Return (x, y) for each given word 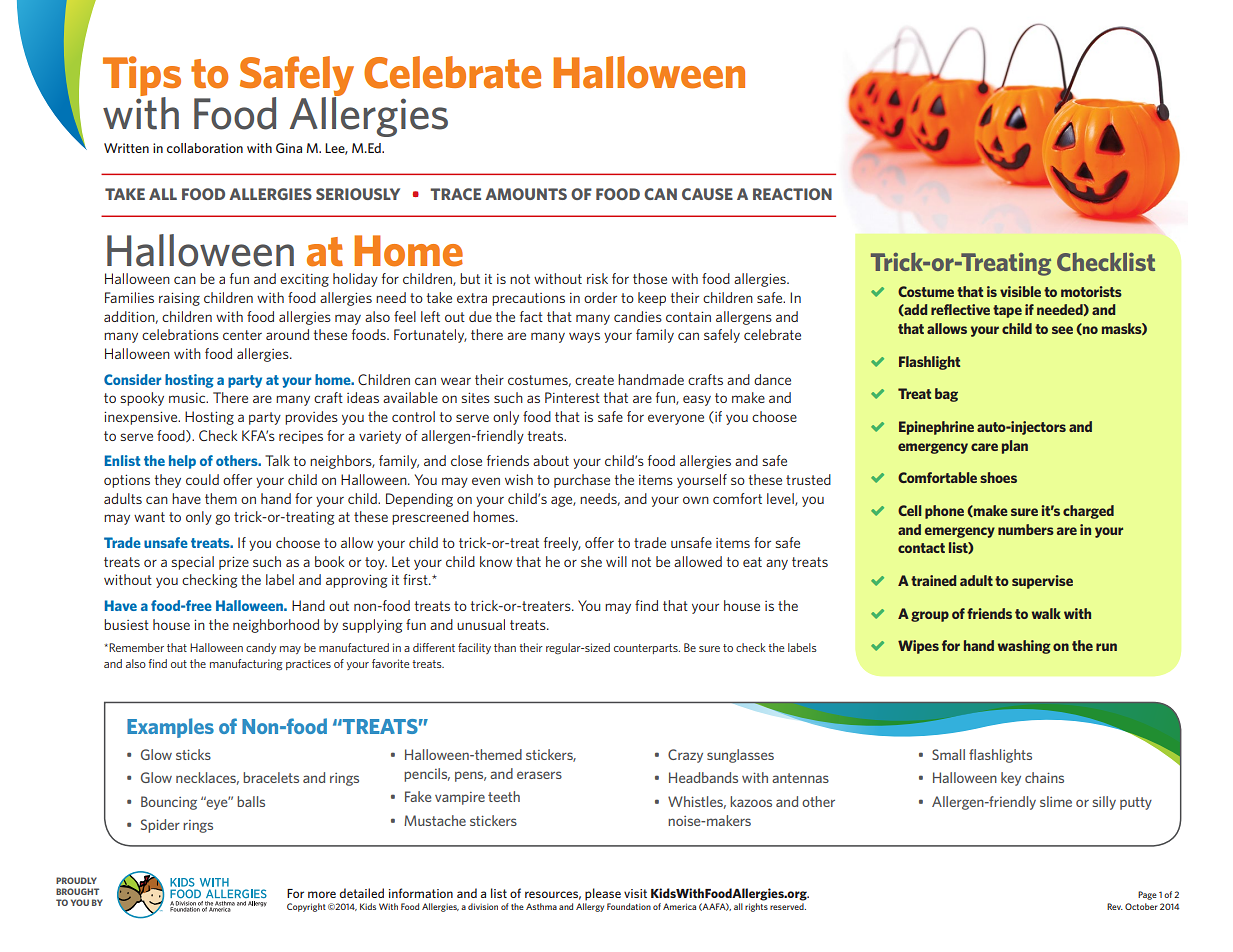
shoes (998, 477)
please (603, 894)
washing (1024, 647)
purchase (582, 481)
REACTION (792, 194)
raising (179, 299)
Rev (1115, 906)
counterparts (647, 649)
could (202, 479)
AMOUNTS (526, 194)
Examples (170, 728)
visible (1020, 291)
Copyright (306, 907)
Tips (142, 77)
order (600, 297)
